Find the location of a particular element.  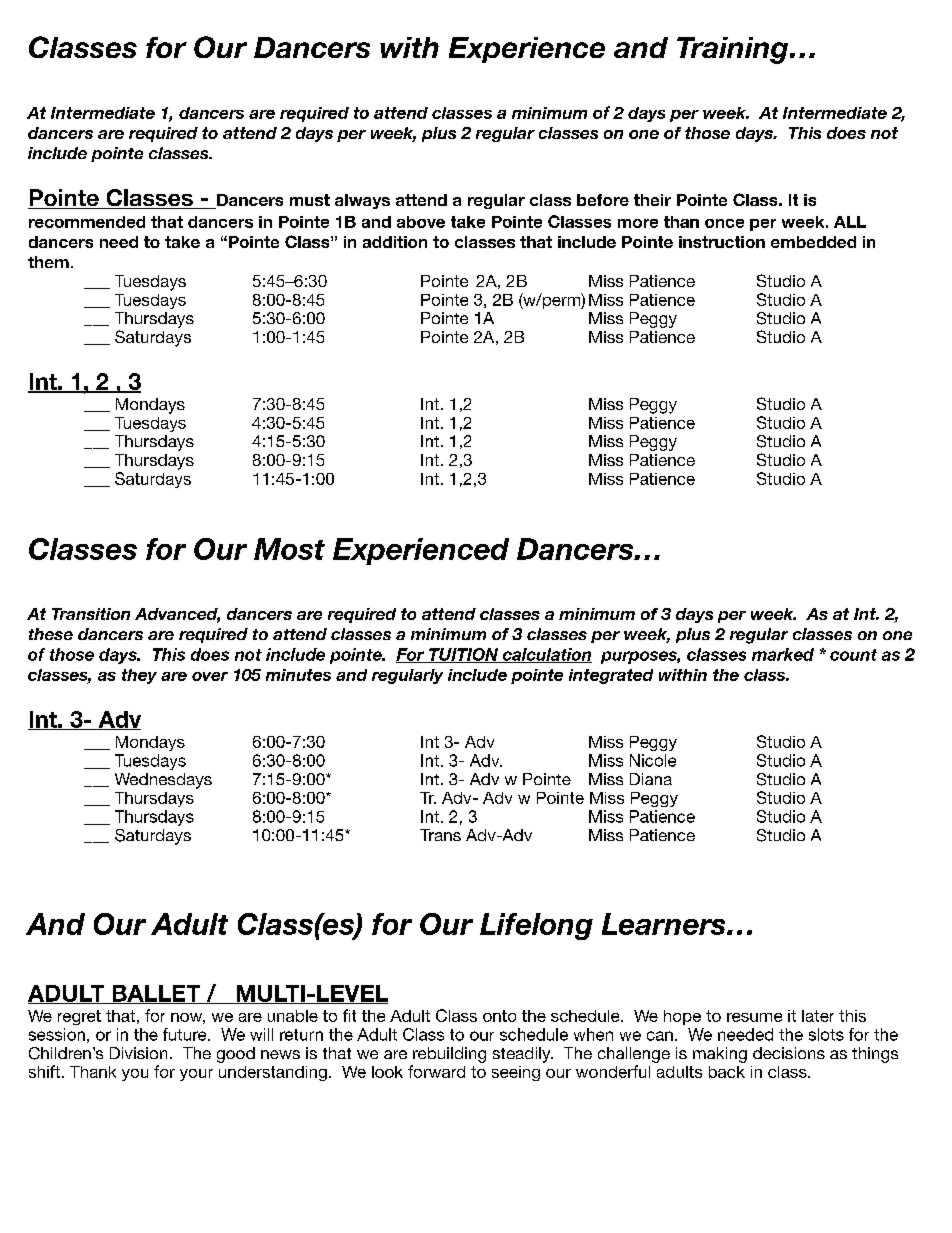

rebuilding is located at coordinates (449, 1055).
